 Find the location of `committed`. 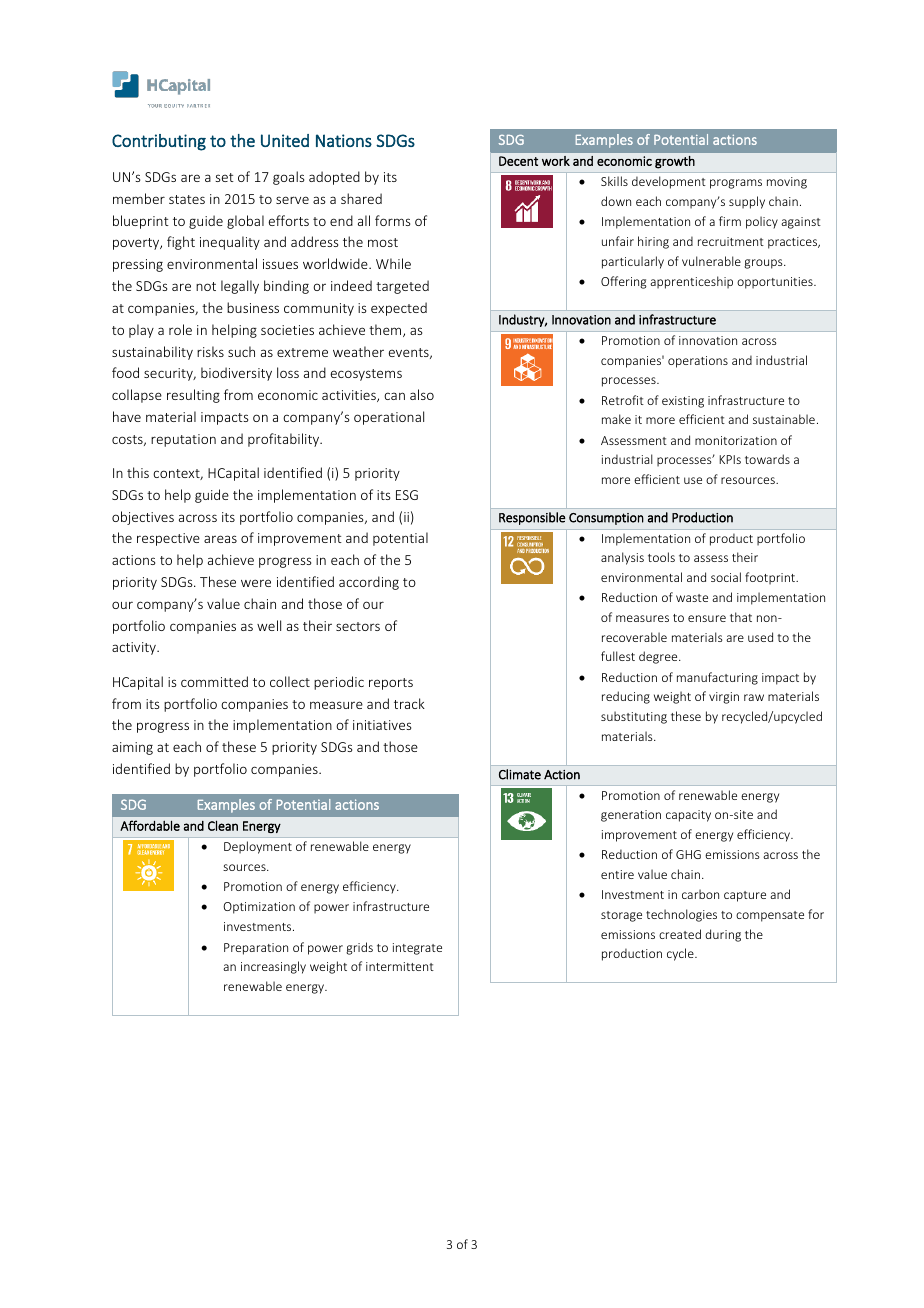

committed is located at coordinates (214, 681).
